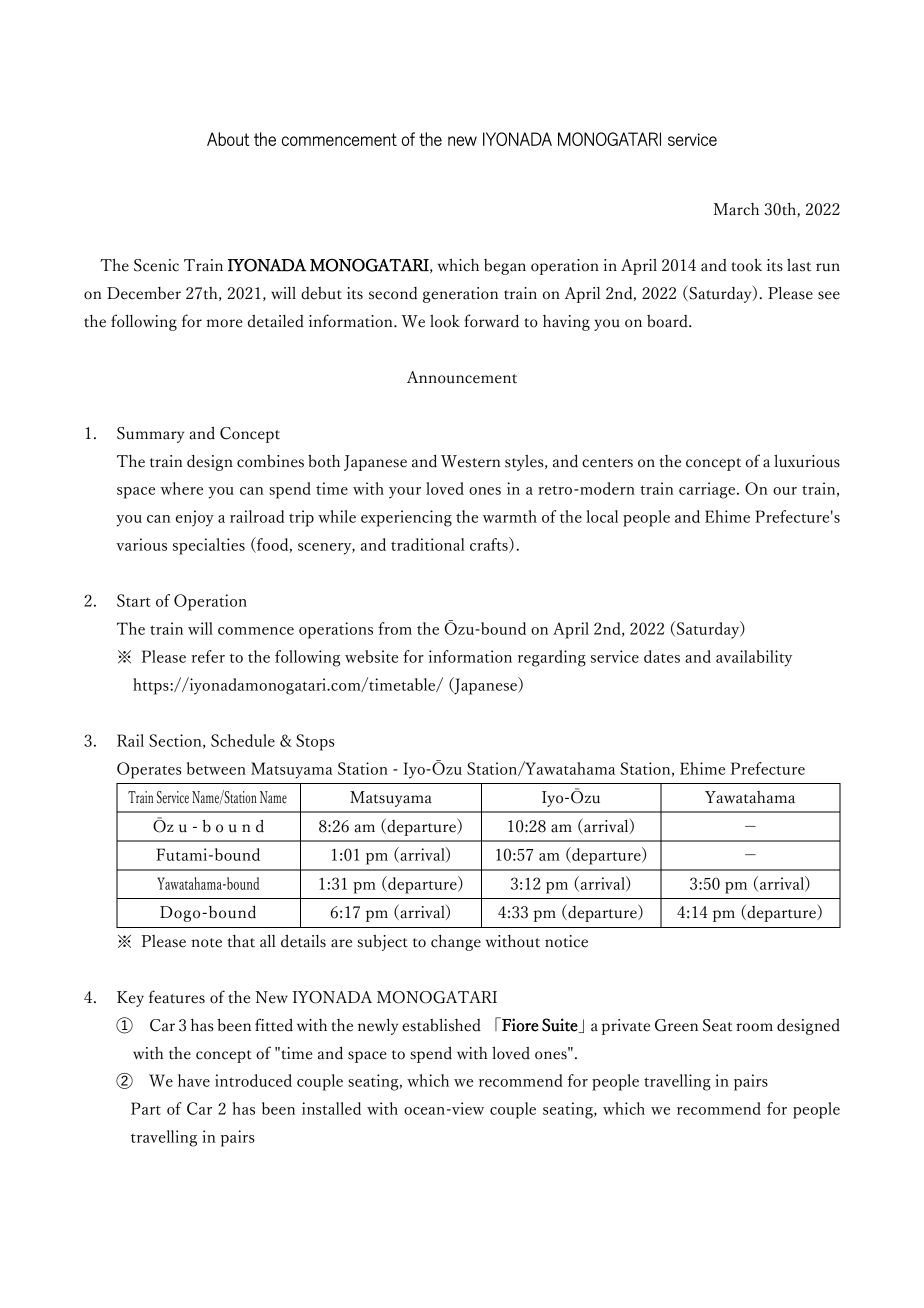 Image resolution: width=924 pixels, height=1308 pixels. I want to click on March, so click(736, 209).
